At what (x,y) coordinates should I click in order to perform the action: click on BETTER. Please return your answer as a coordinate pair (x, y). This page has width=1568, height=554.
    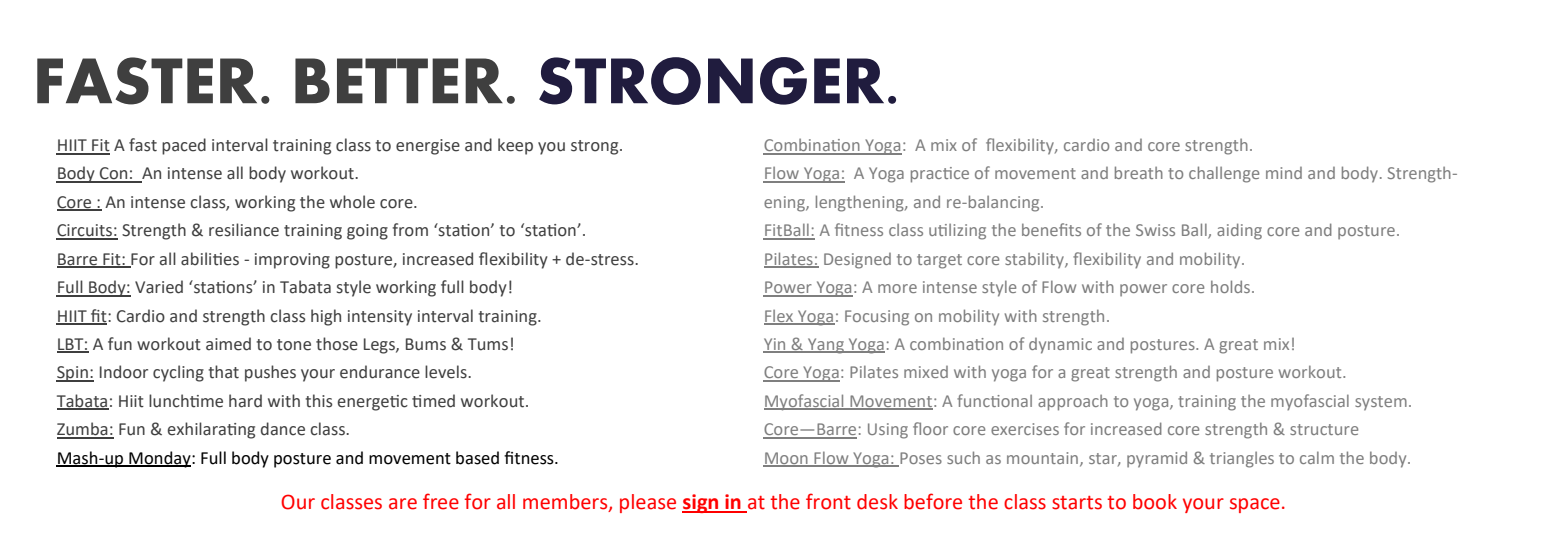
    Looking at the image, I should click on (399, 80).
